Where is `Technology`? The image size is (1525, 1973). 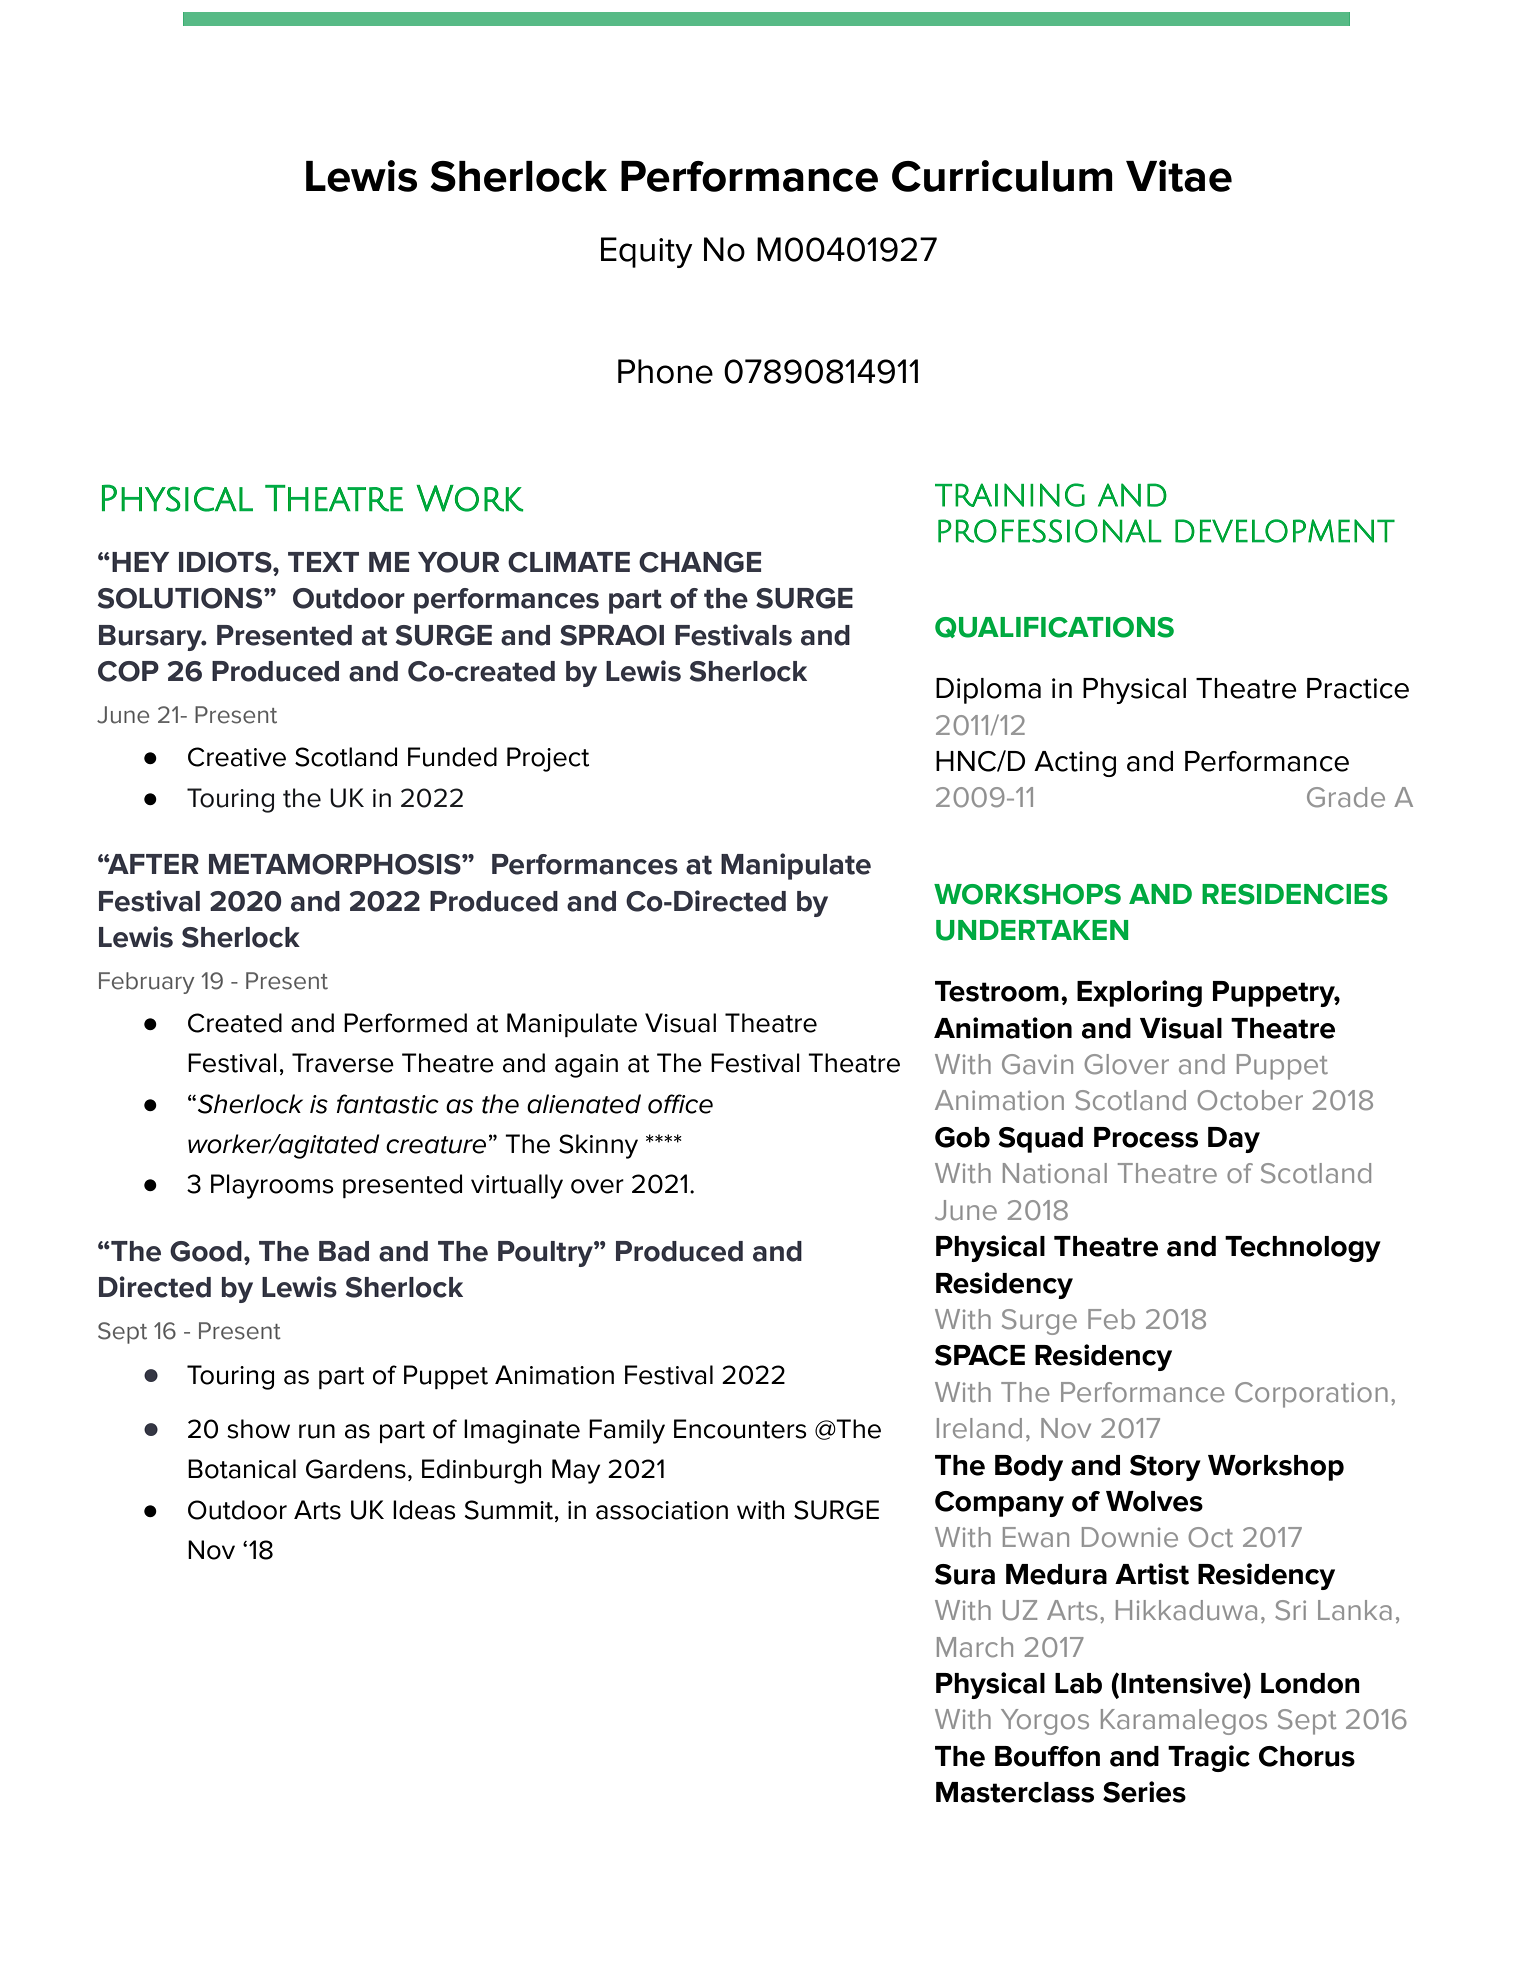
Technology is located at coordinates (1303, 1249).
